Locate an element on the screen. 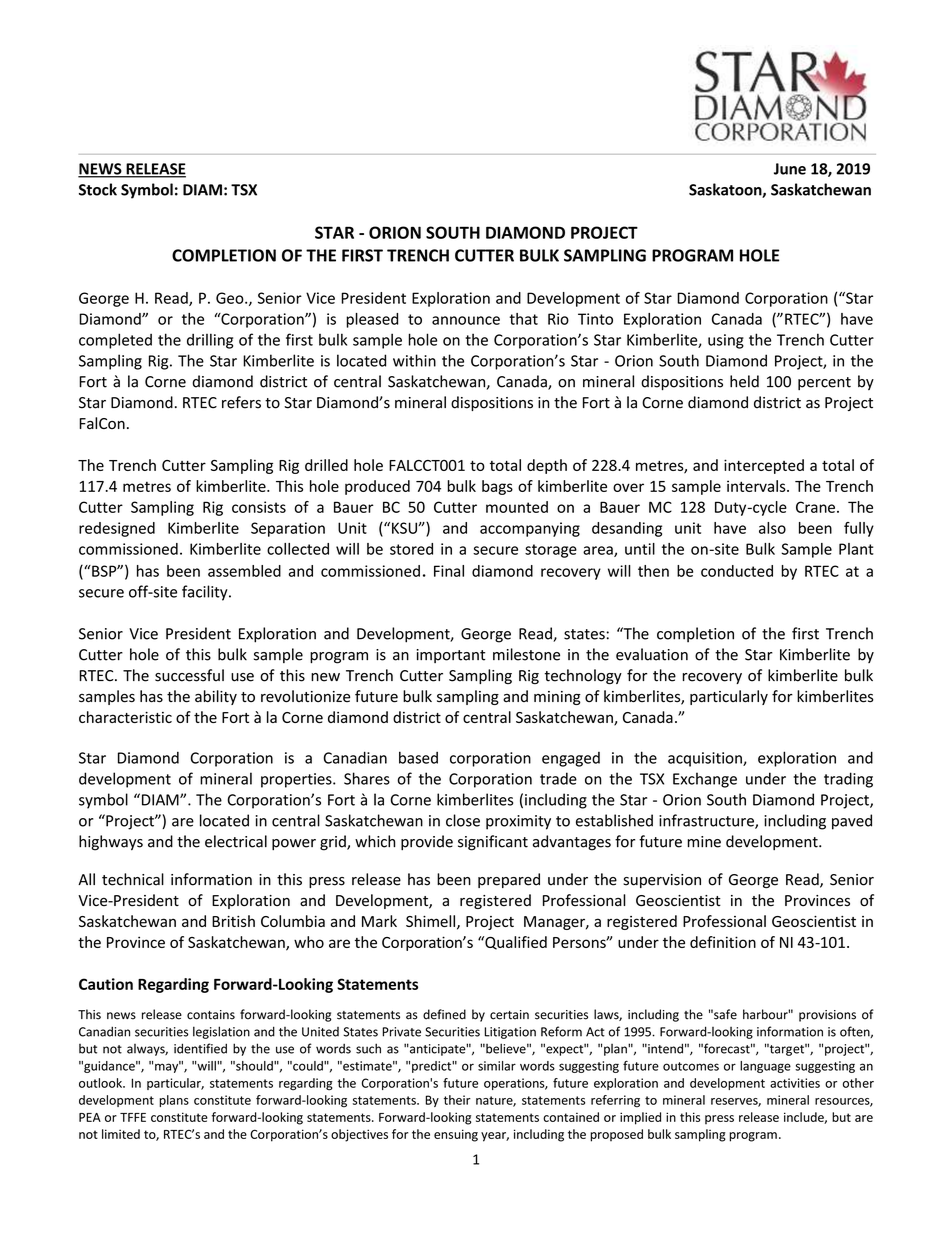 This screenshot has width=952, height=1233. bags is located at coordinates (497, 487).
